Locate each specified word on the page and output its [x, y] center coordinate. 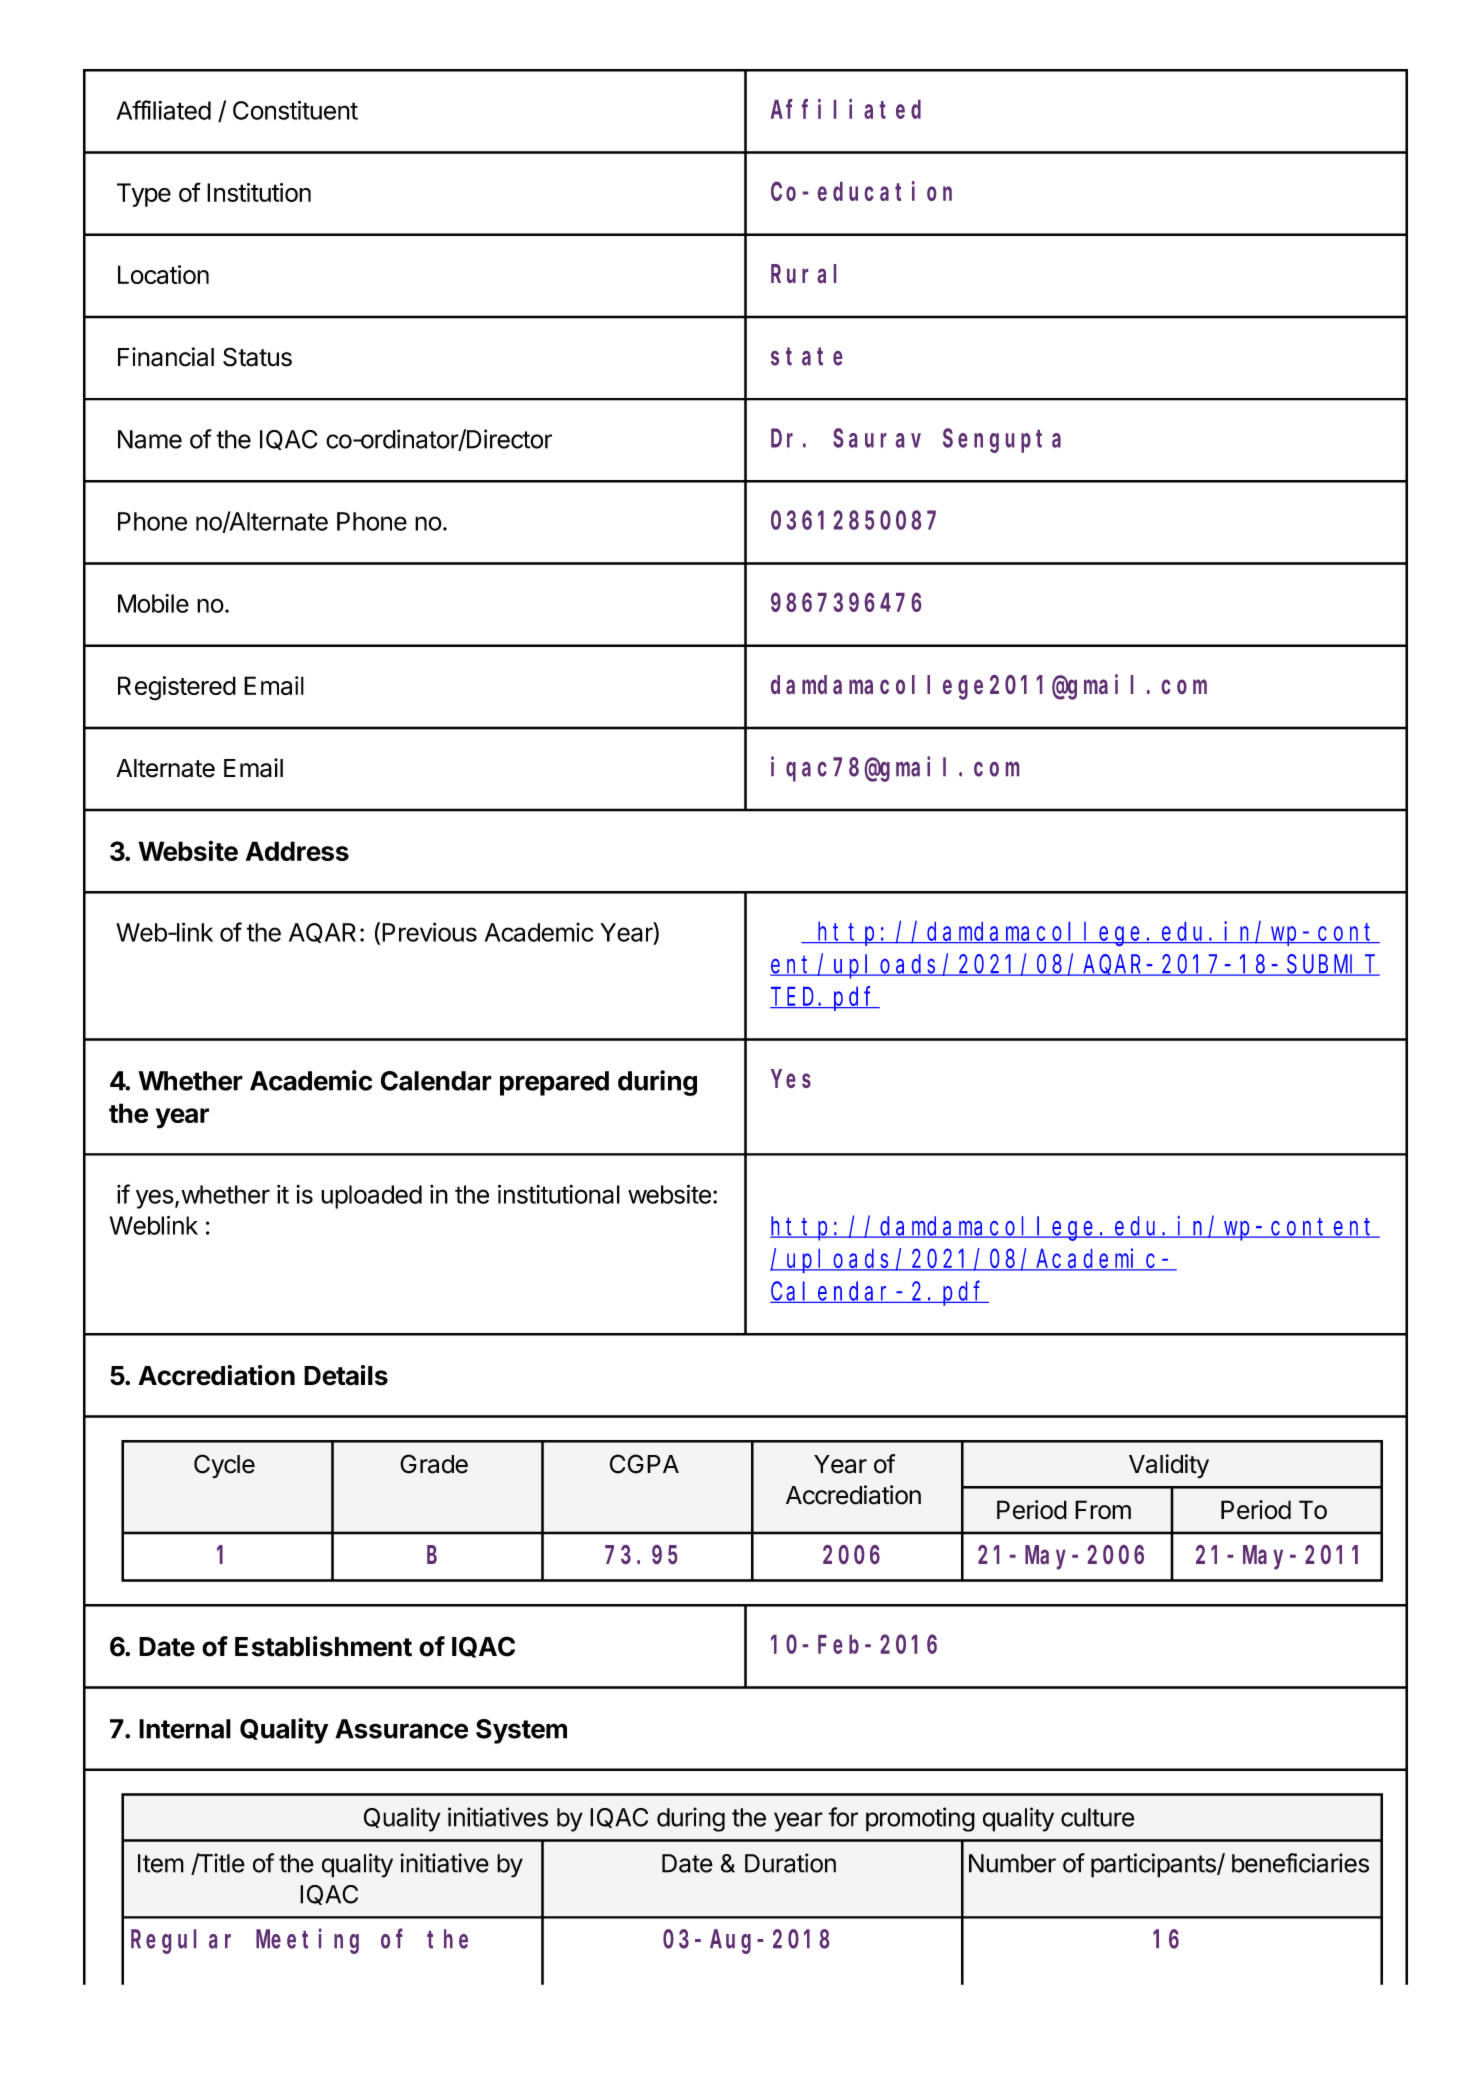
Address [297, 851]
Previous [429, 932]
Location [163, 274]
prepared [554, 1083]
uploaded [371, 1197]
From [1103, 1510]
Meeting [307, 1941]
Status [257, 357]
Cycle [224, 1466]
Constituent [295, 110]
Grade [434, 1464]
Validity [1169, 1466]
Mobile [153, 603]
